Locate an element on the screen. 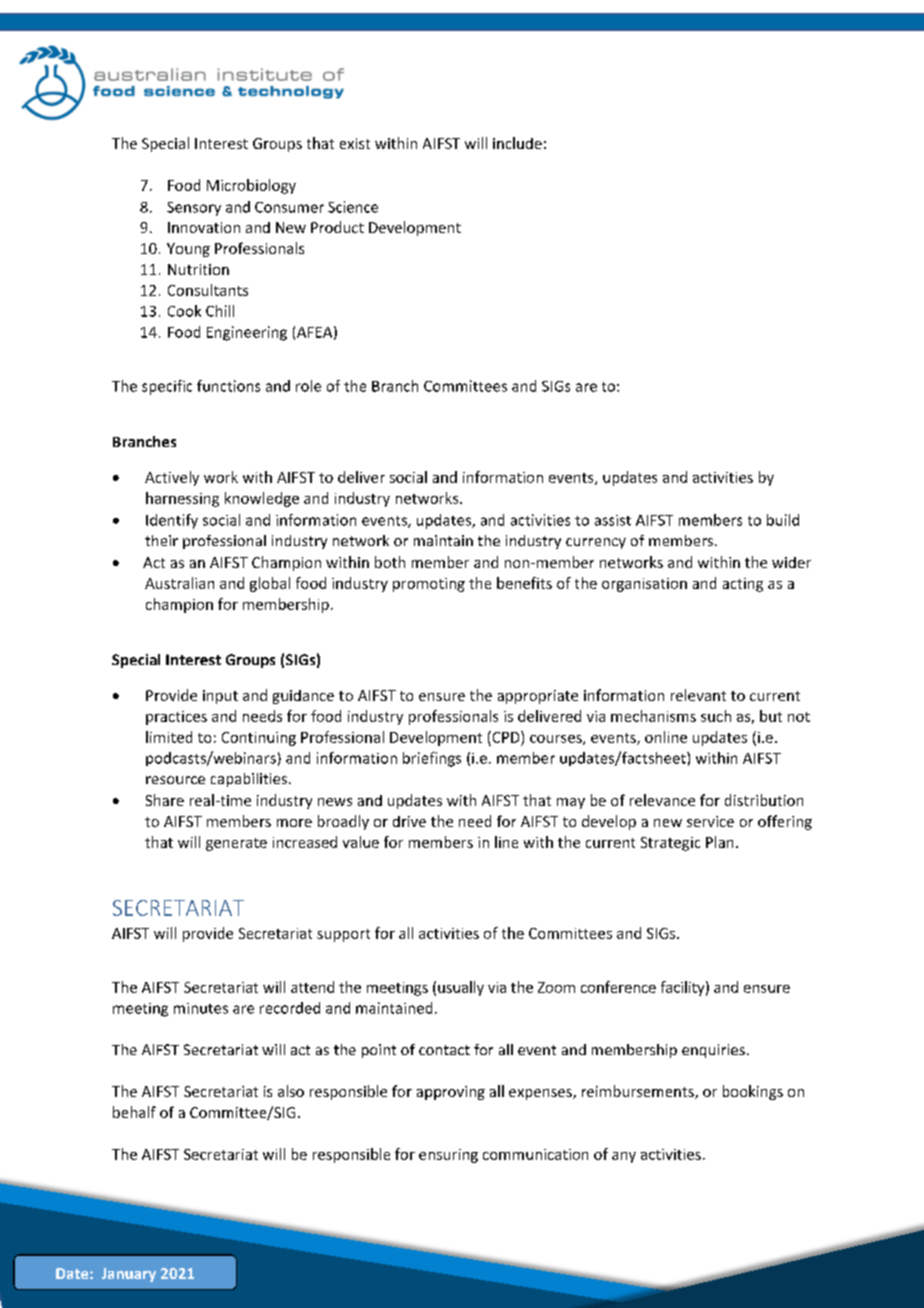 The image size is (924, 1308). January is located at coordinates (129, 1275).
